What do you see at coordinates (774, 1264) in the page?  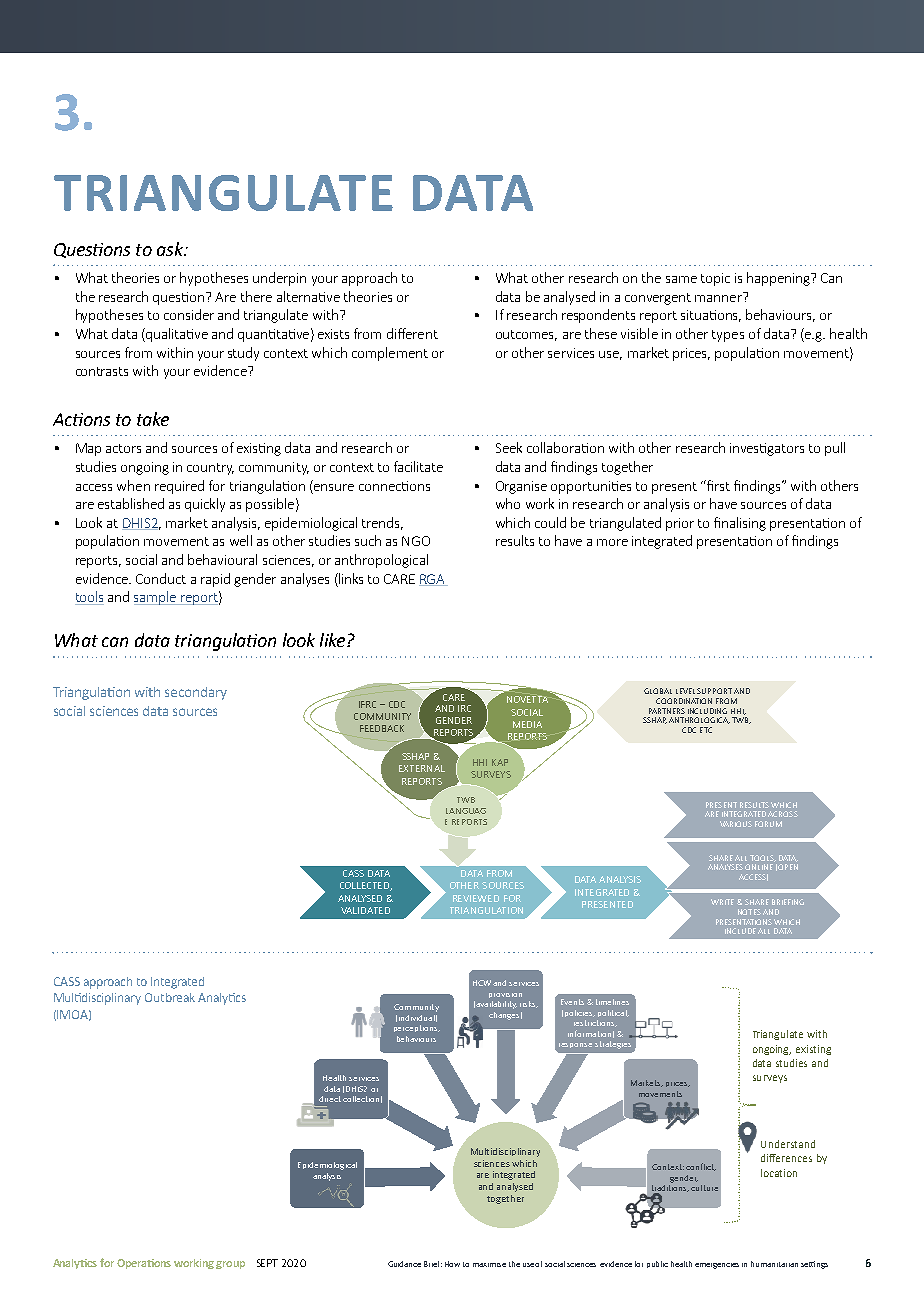 I see `humanitarian` at bounding box center [774, 1264].
